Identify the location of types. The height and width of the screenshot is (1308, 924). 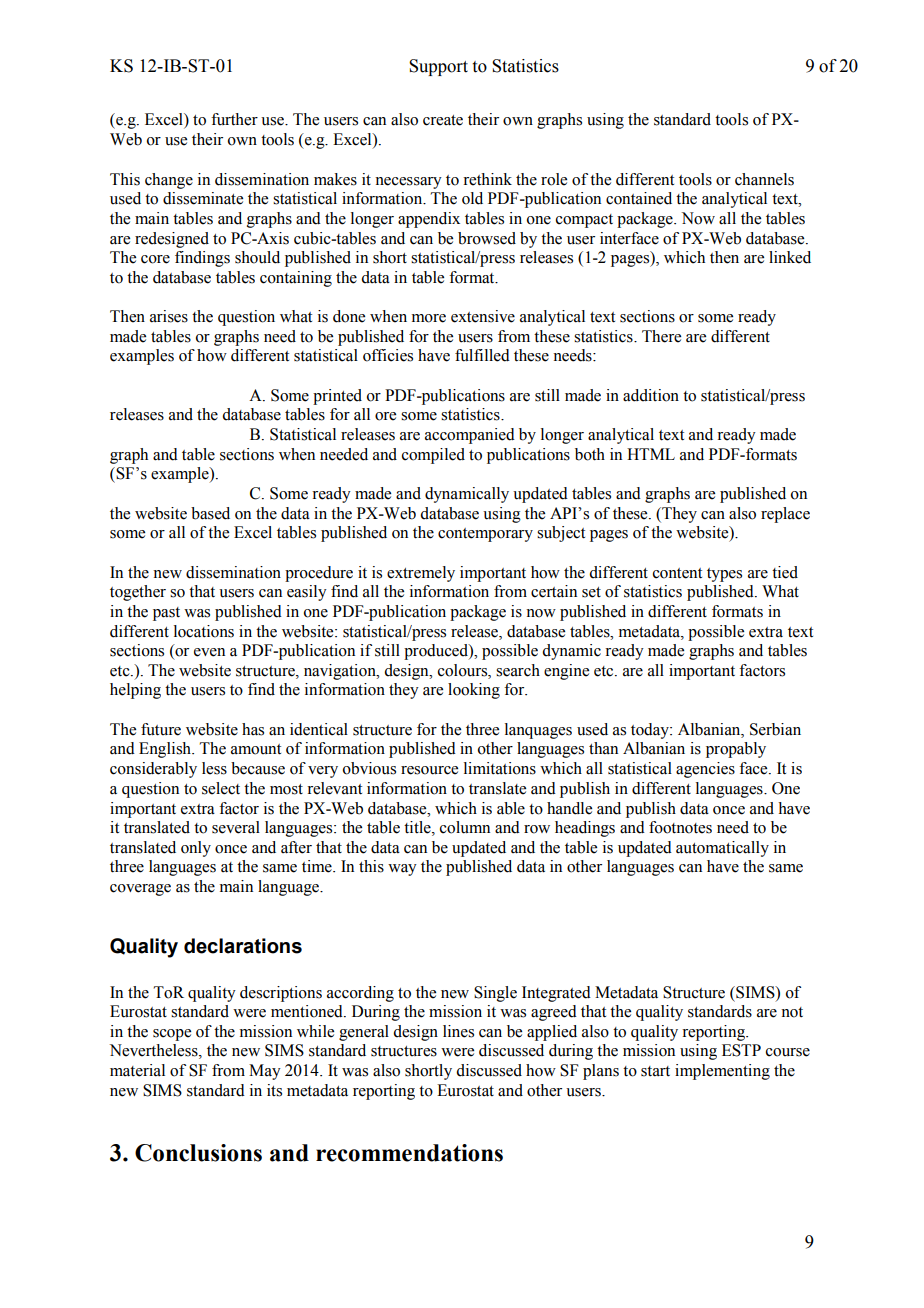
(724, 575).
